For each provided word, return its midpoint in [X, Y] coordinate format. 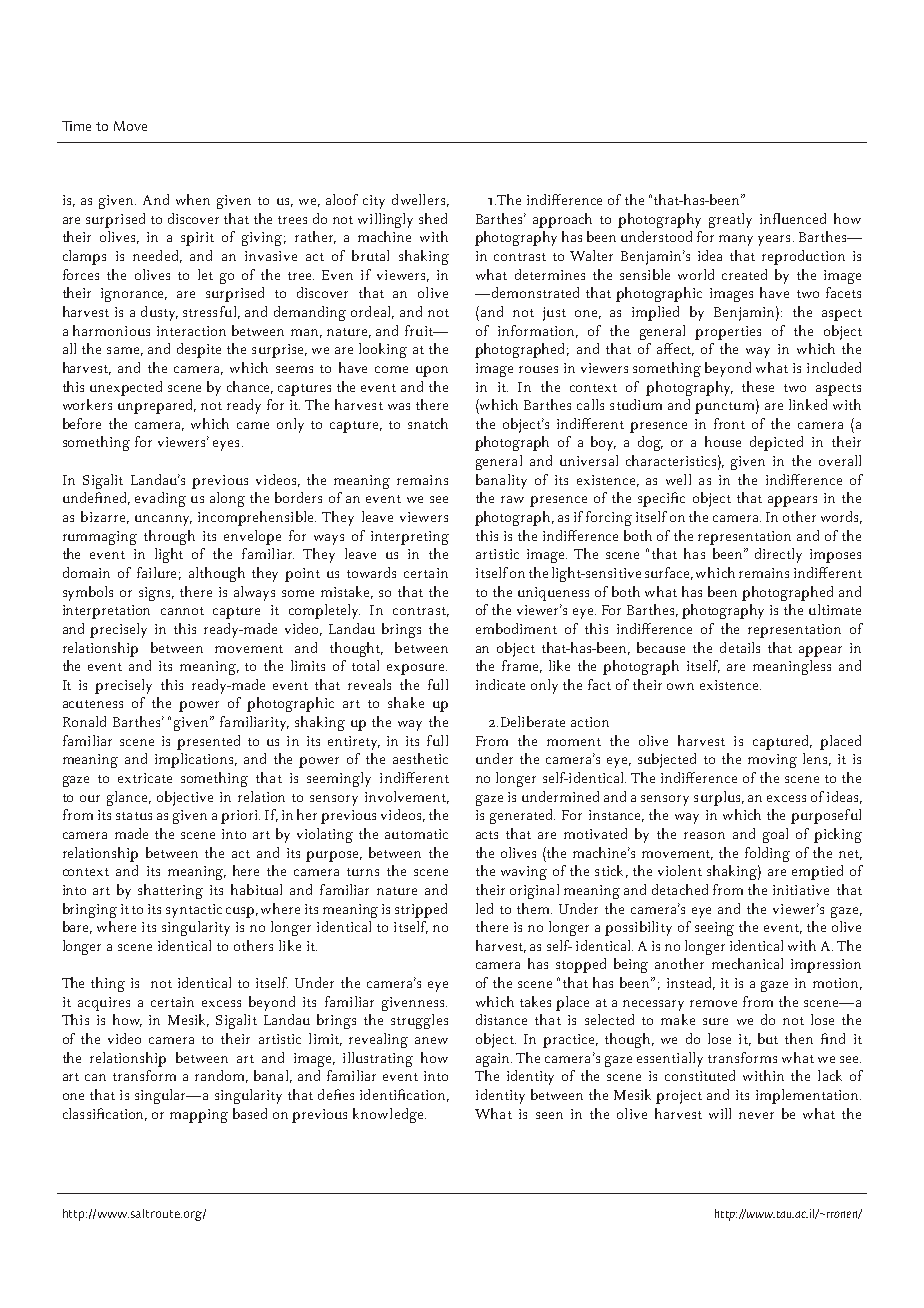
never [756, 1115]
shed [433, 218]
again [494, 1060]
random [221, 1076]
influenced [793, 218]
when [193, 199]
